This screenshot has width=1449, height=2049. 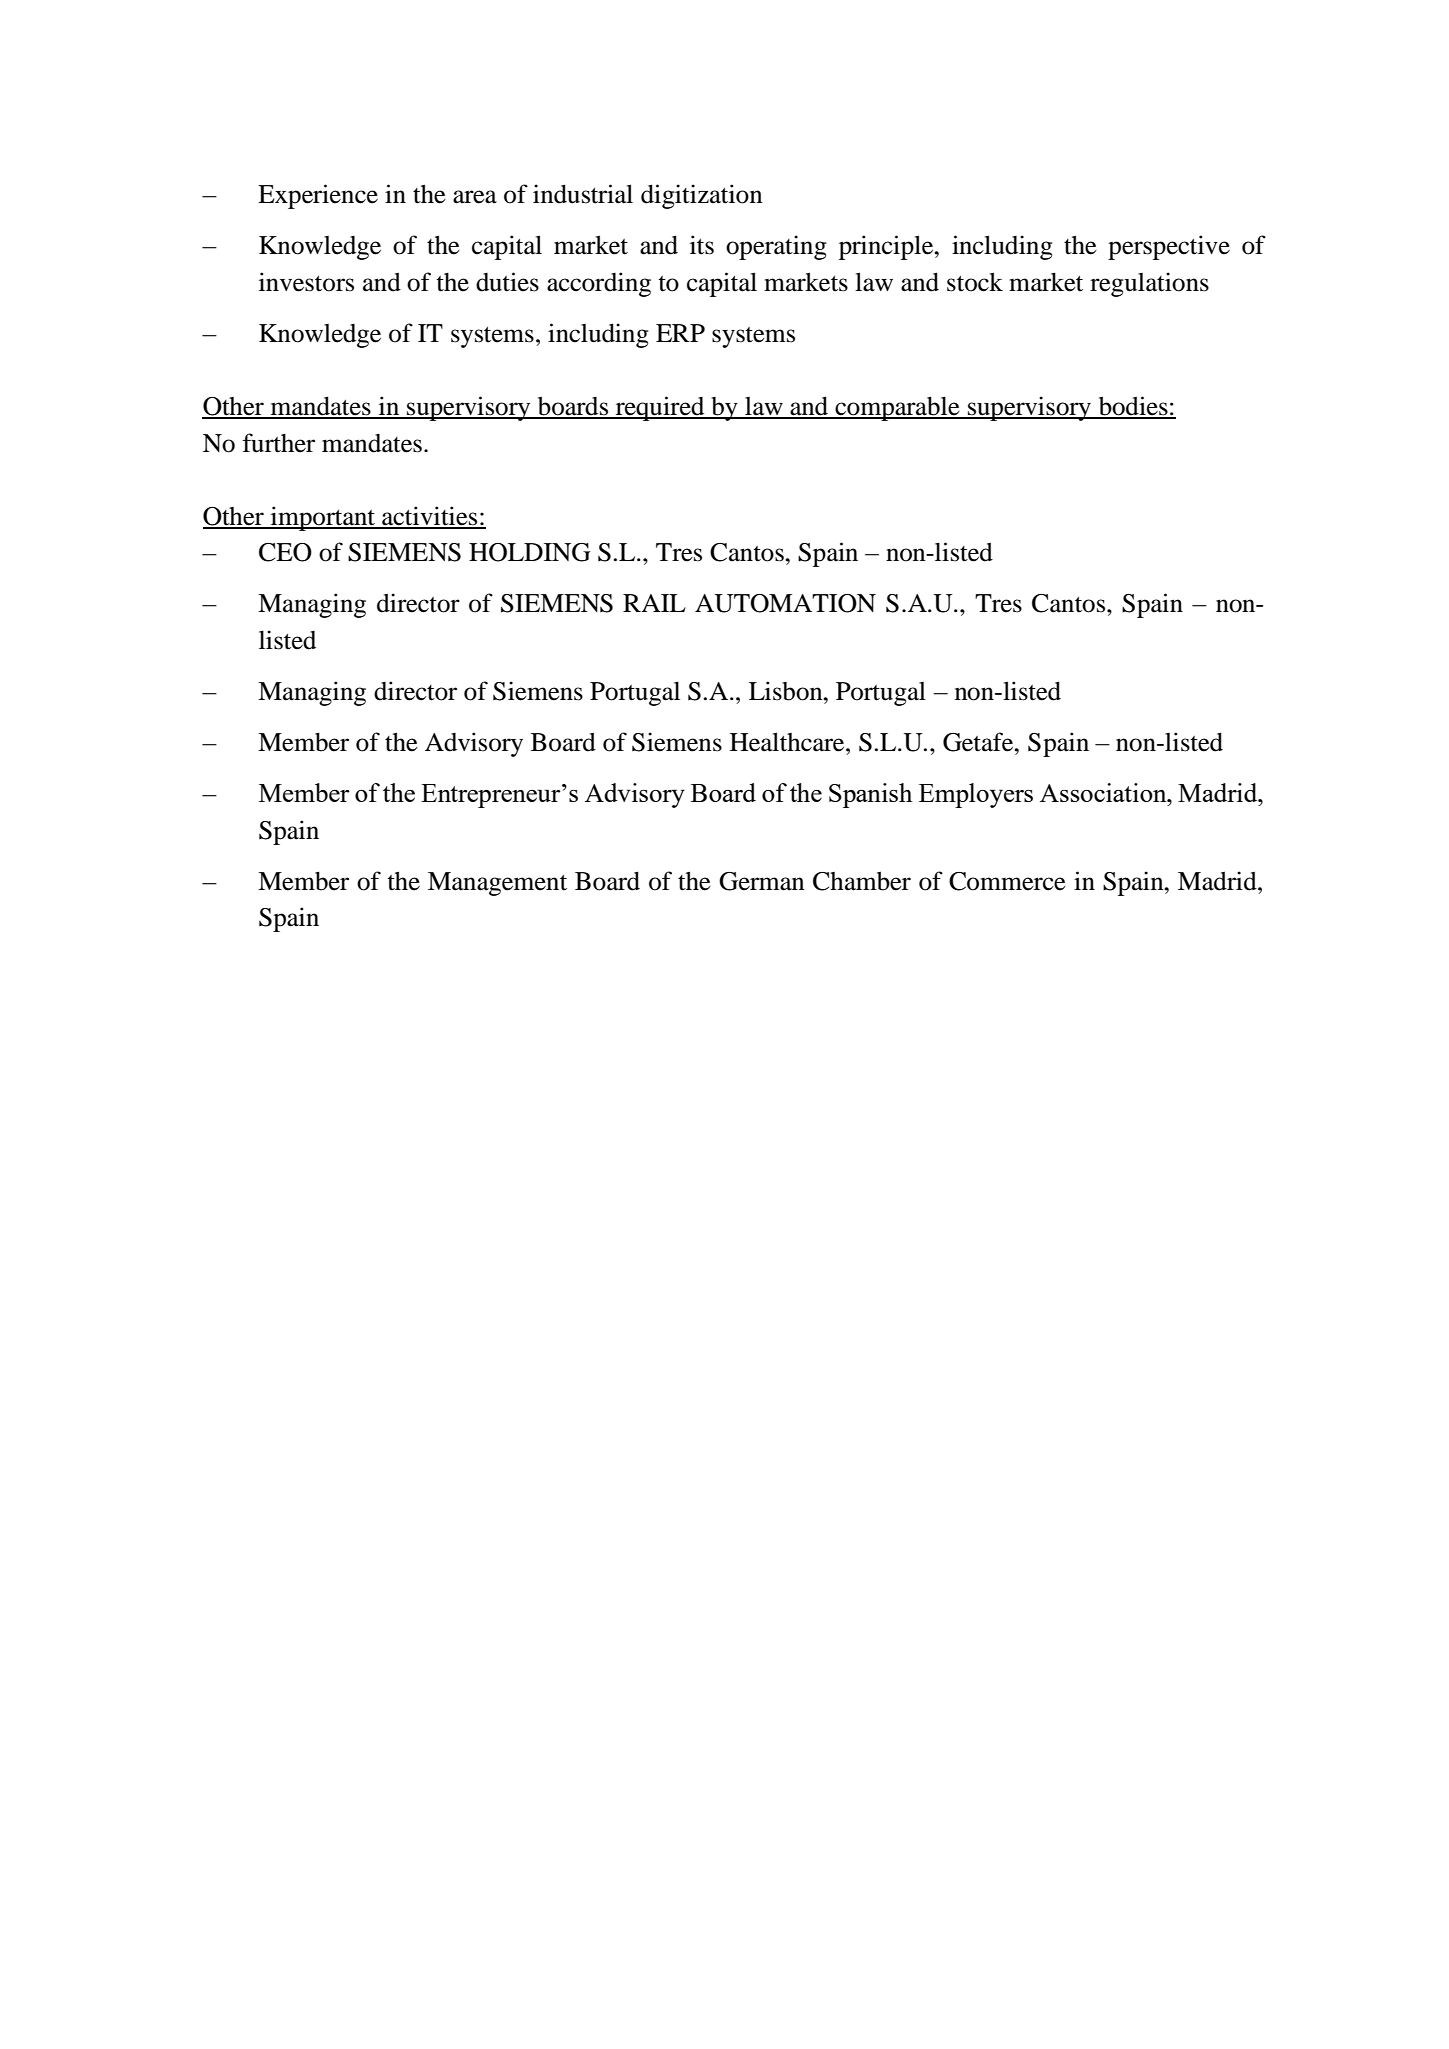 What do you see at coordinates (702, 196) in the screenshot?
I see `digitization` at bounding box center [702, 196].
